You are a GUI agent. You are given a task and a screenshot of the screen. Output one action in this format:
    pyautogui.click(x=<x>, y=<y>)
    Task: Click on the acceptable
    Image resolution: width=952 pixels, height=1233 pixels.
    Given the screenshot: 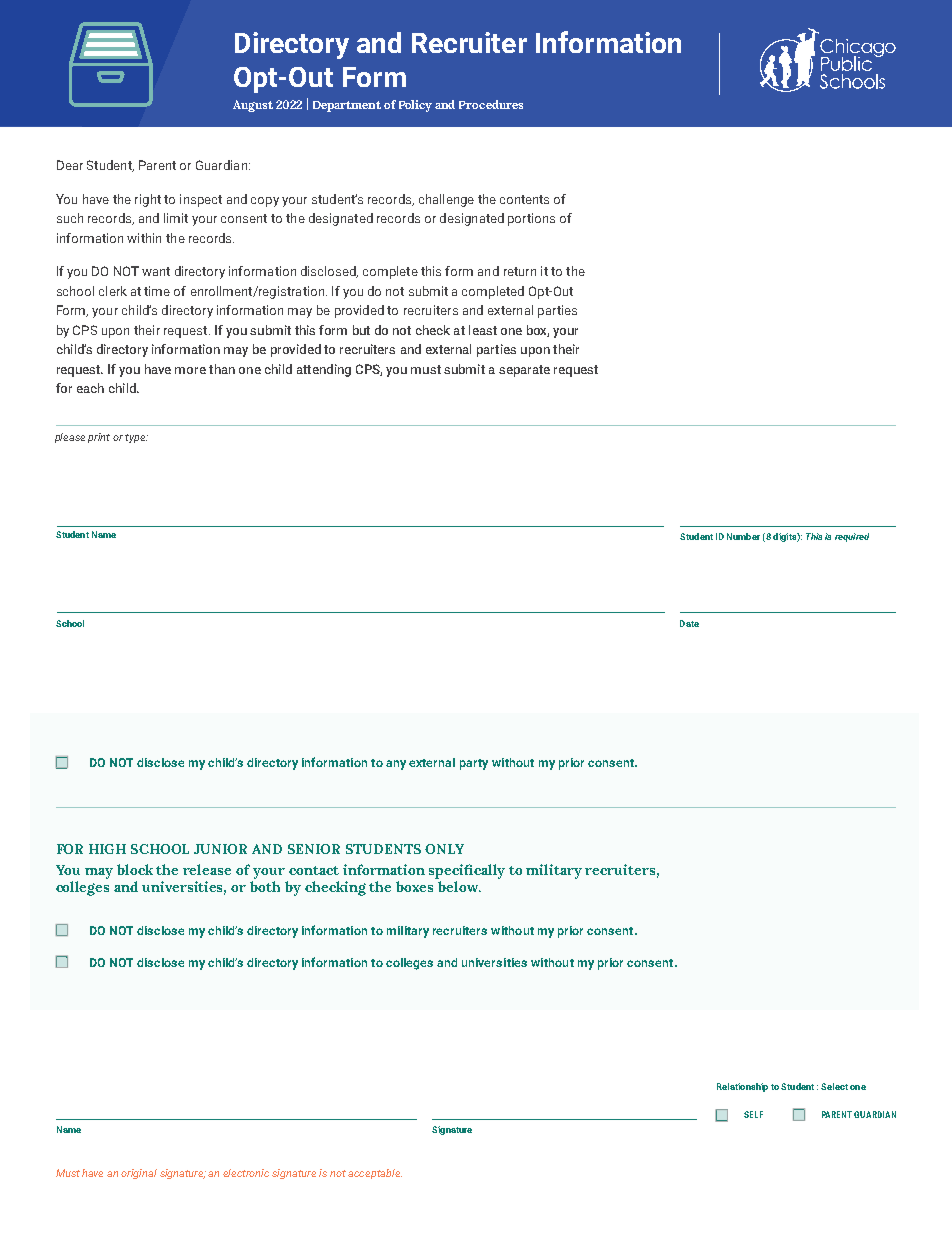 What is the action you would take?
    pyautogui.click(x=375, y=1174)
